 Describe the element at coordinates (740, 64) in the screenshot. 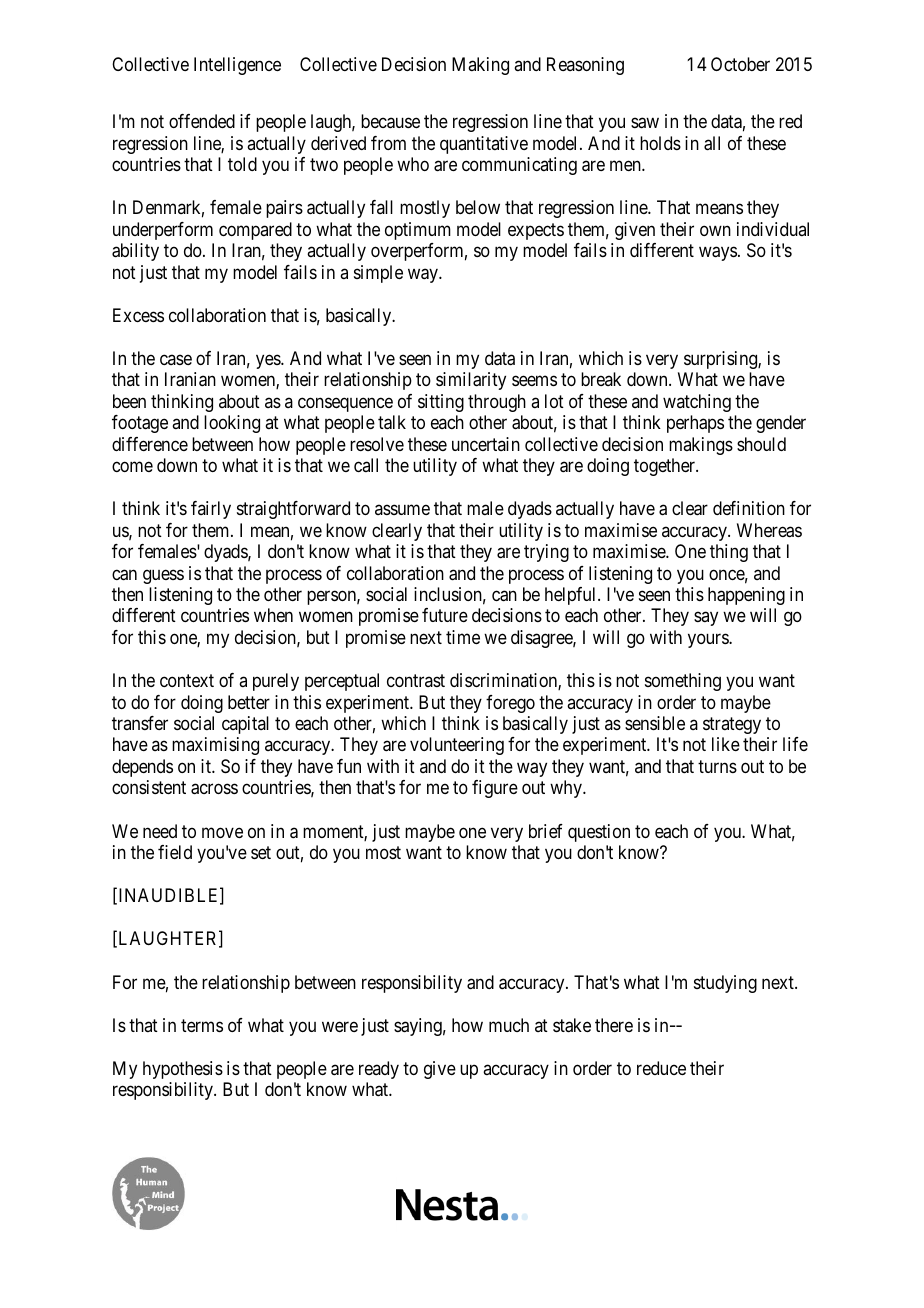

I see `October` at that location.
